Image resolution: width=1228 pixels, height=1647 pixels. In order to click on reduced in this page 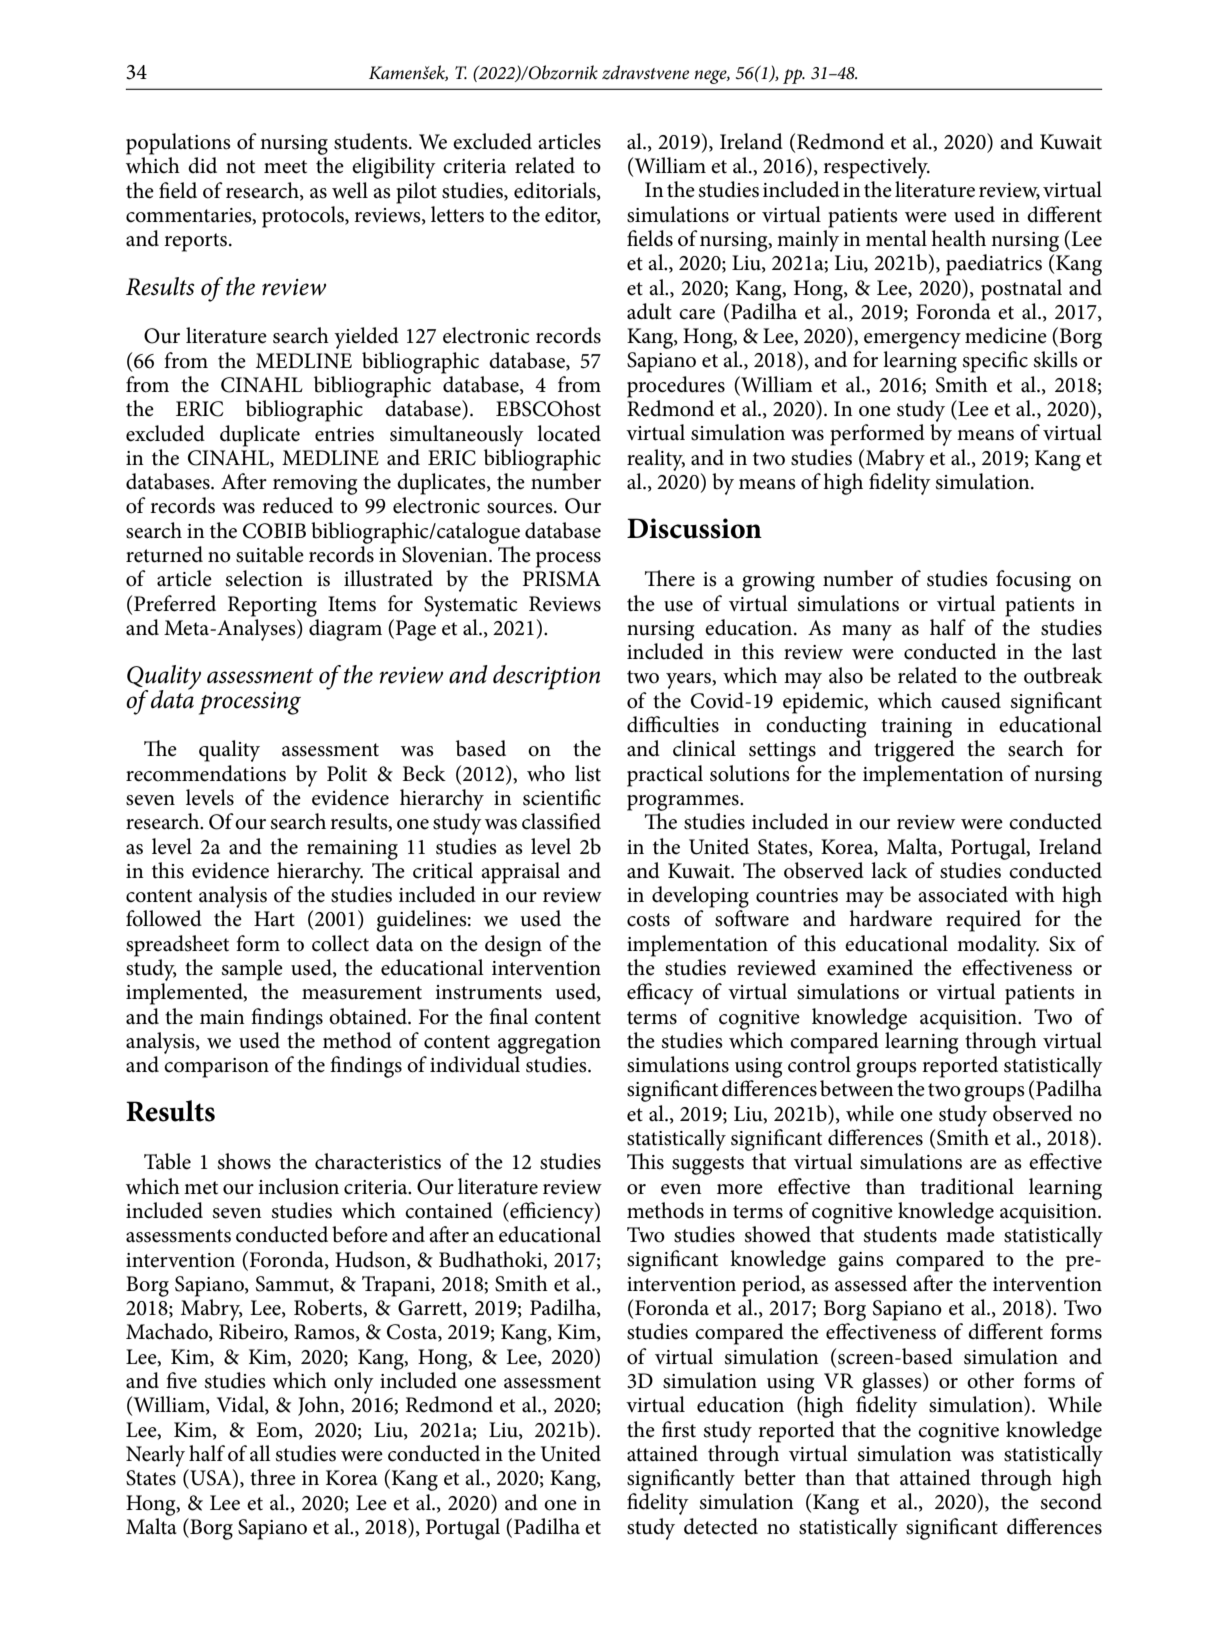, I will do `click(297, 505)`.
